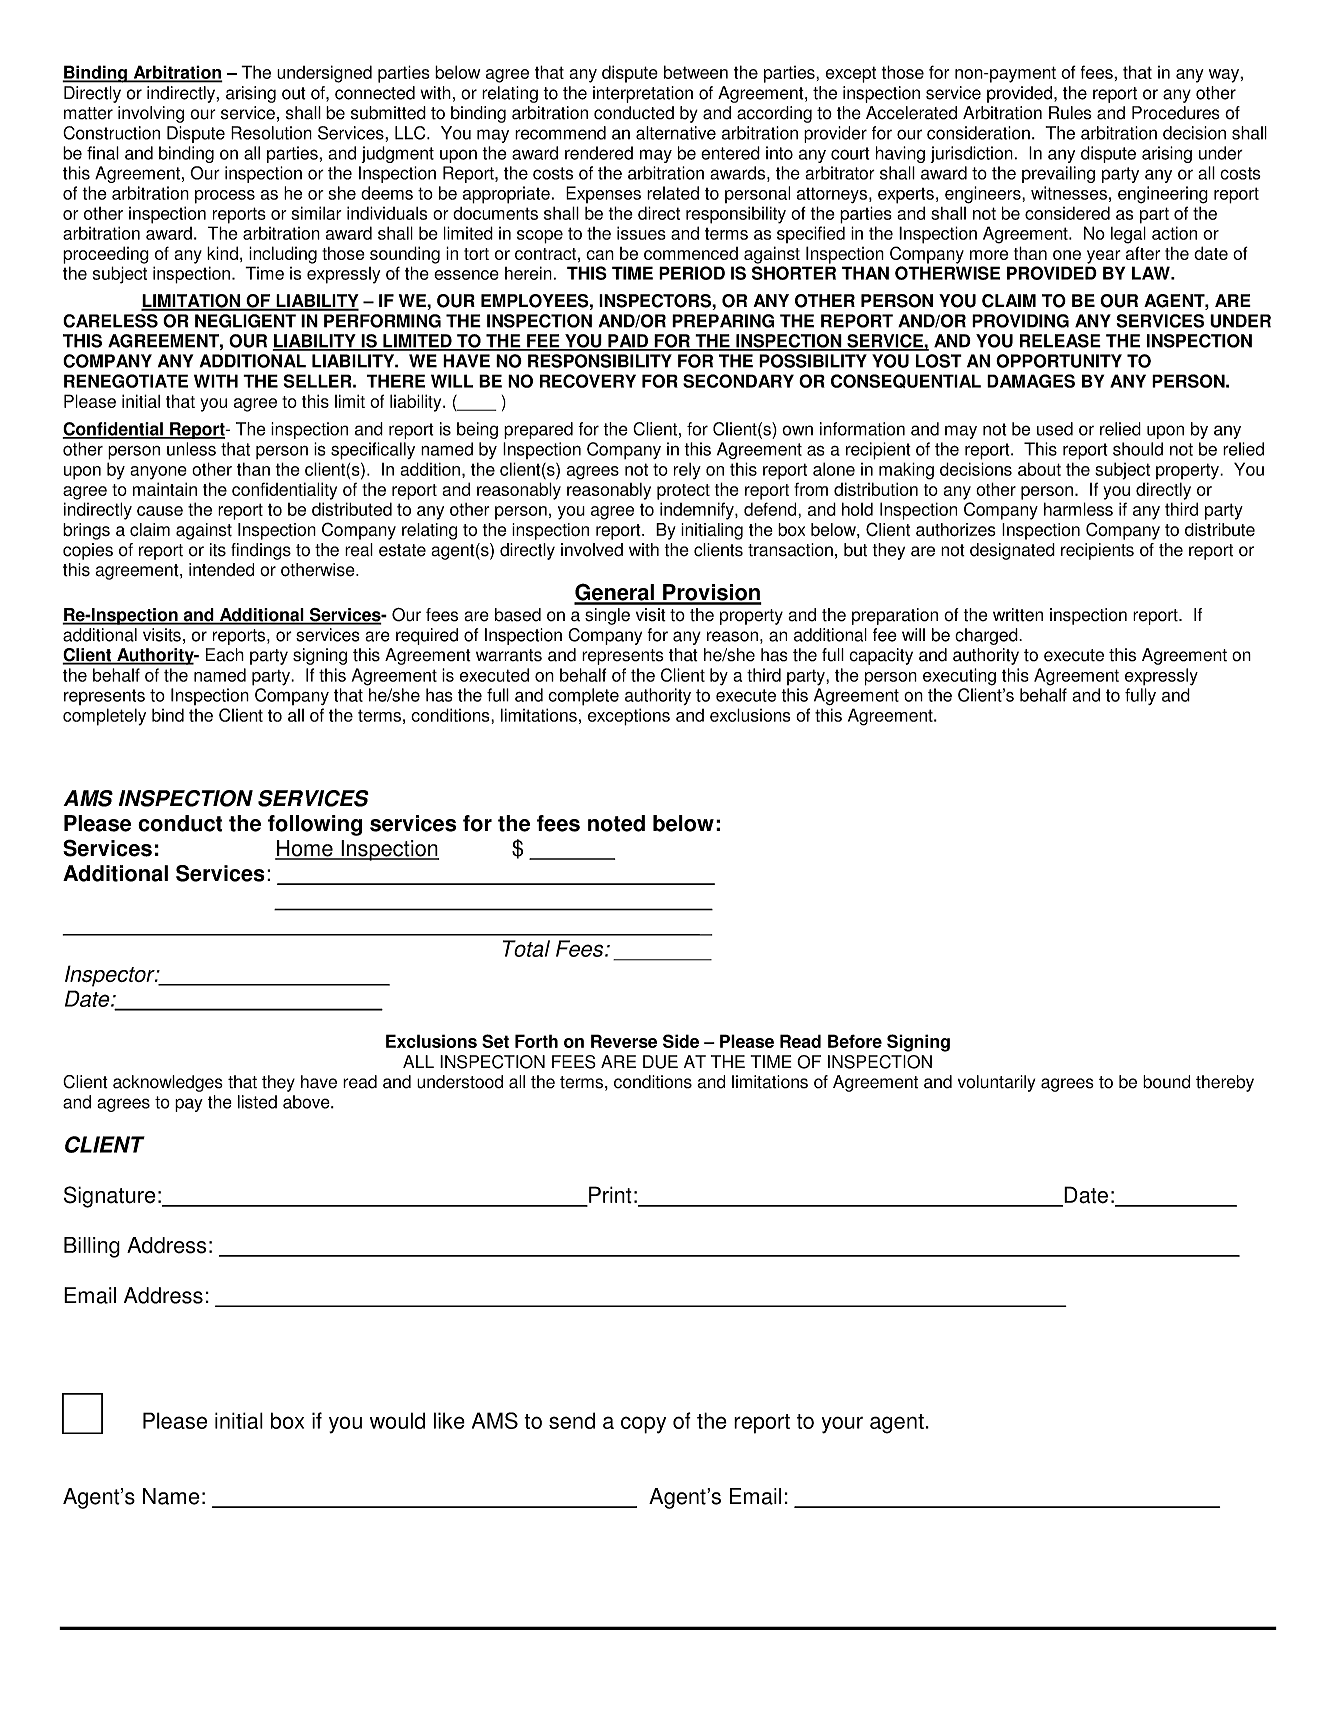  I want to click on noted, so click(616, 823).
